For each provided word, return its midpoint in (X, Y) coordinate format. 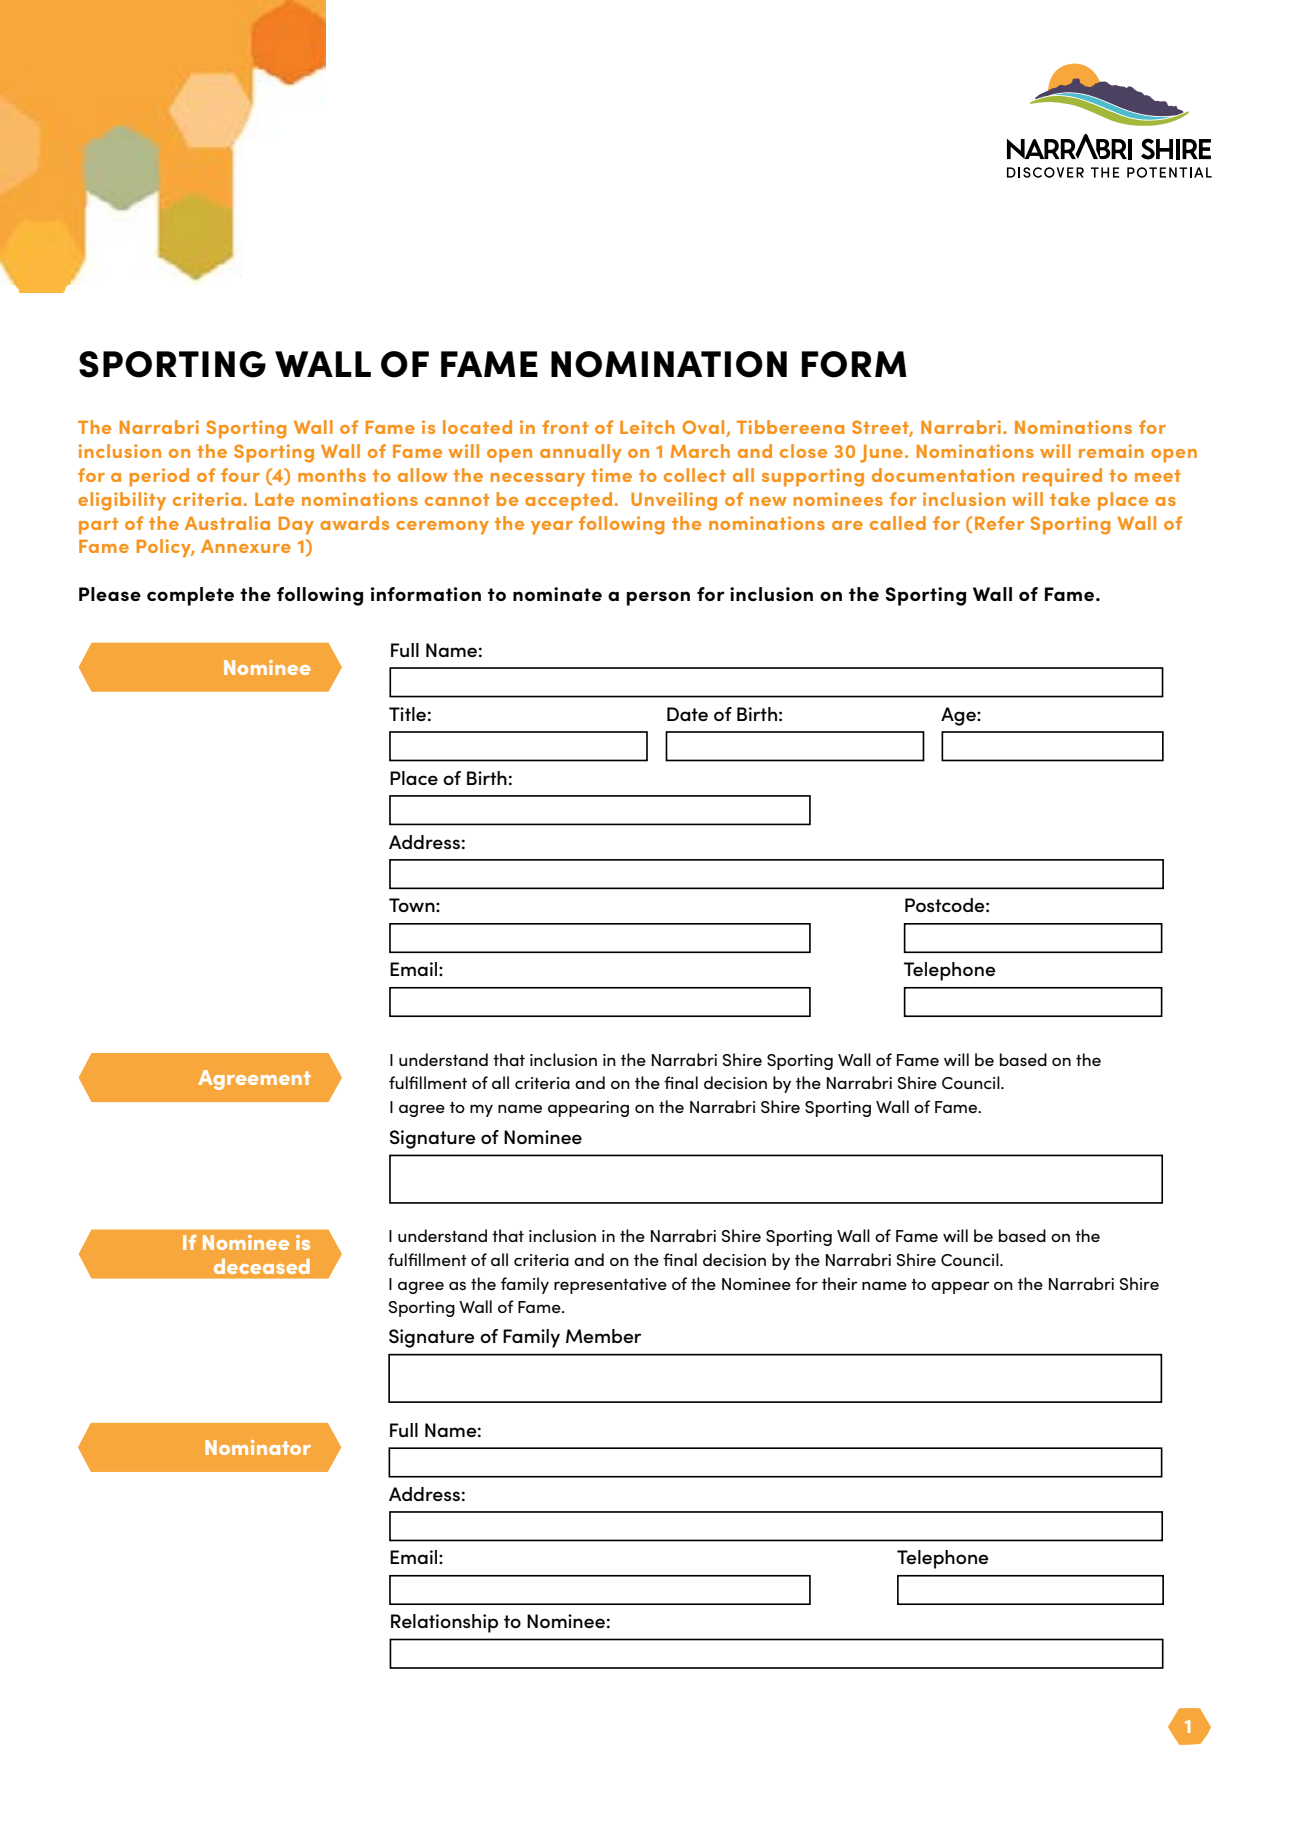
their (840, 1283)
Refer (999, 523)
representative (610, 1286)
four (240, 475)
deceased (262, 1266)
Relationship (444, 1623)
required (1062, 477)
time (611, 475)
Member (603, 1336)
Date (687, 714)
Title (407, 714)
